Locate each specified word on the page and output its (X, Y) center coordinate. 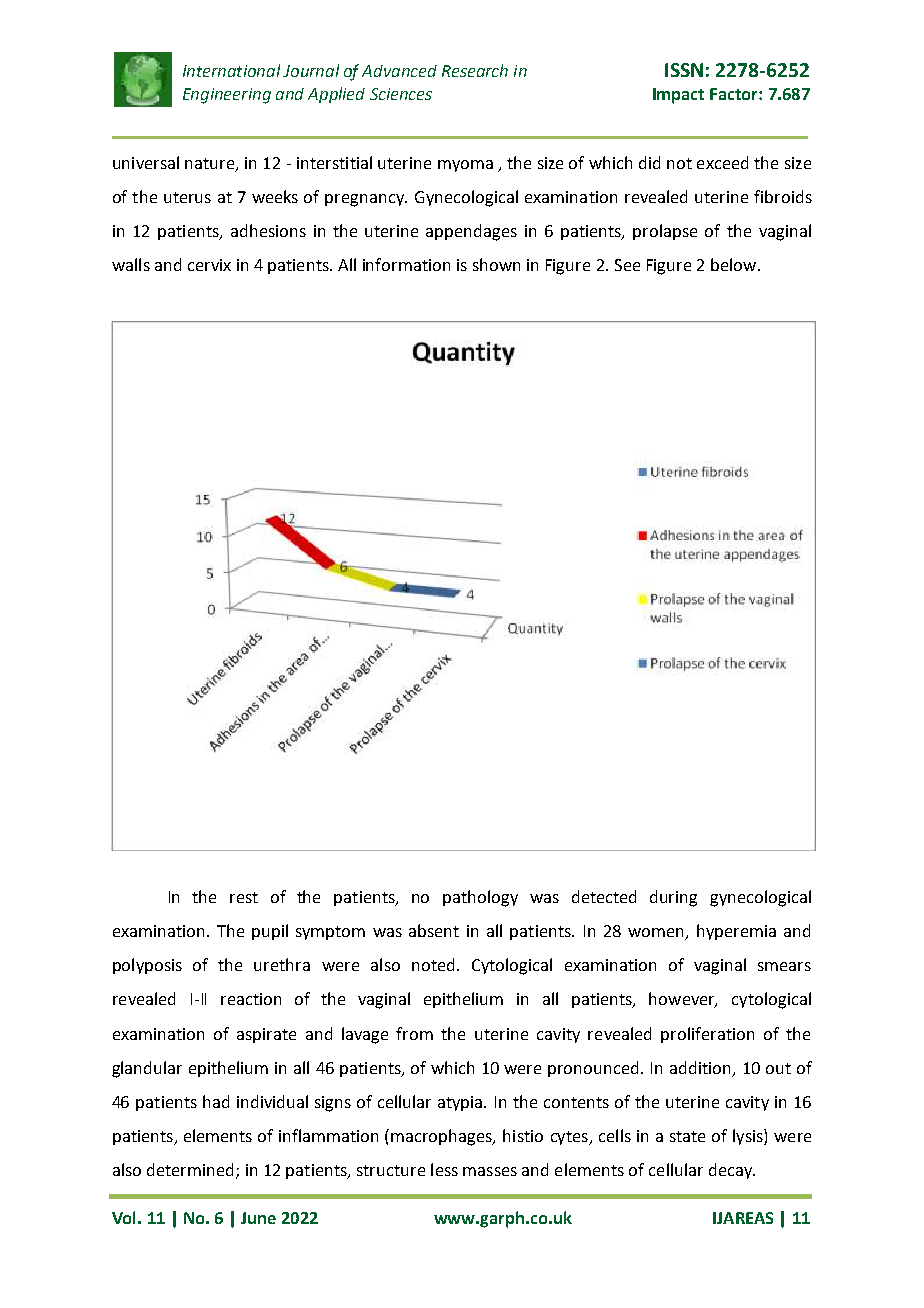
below (735, 264)
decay (732, 1171)
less (444, 1169)
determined (190, 1169)
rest (244, 897)
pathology (480, 898)
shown (496, 264)
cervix (209, 265)
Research (475, 70)
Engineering (227, 96)
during (673, 898)
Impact (678, 96)
